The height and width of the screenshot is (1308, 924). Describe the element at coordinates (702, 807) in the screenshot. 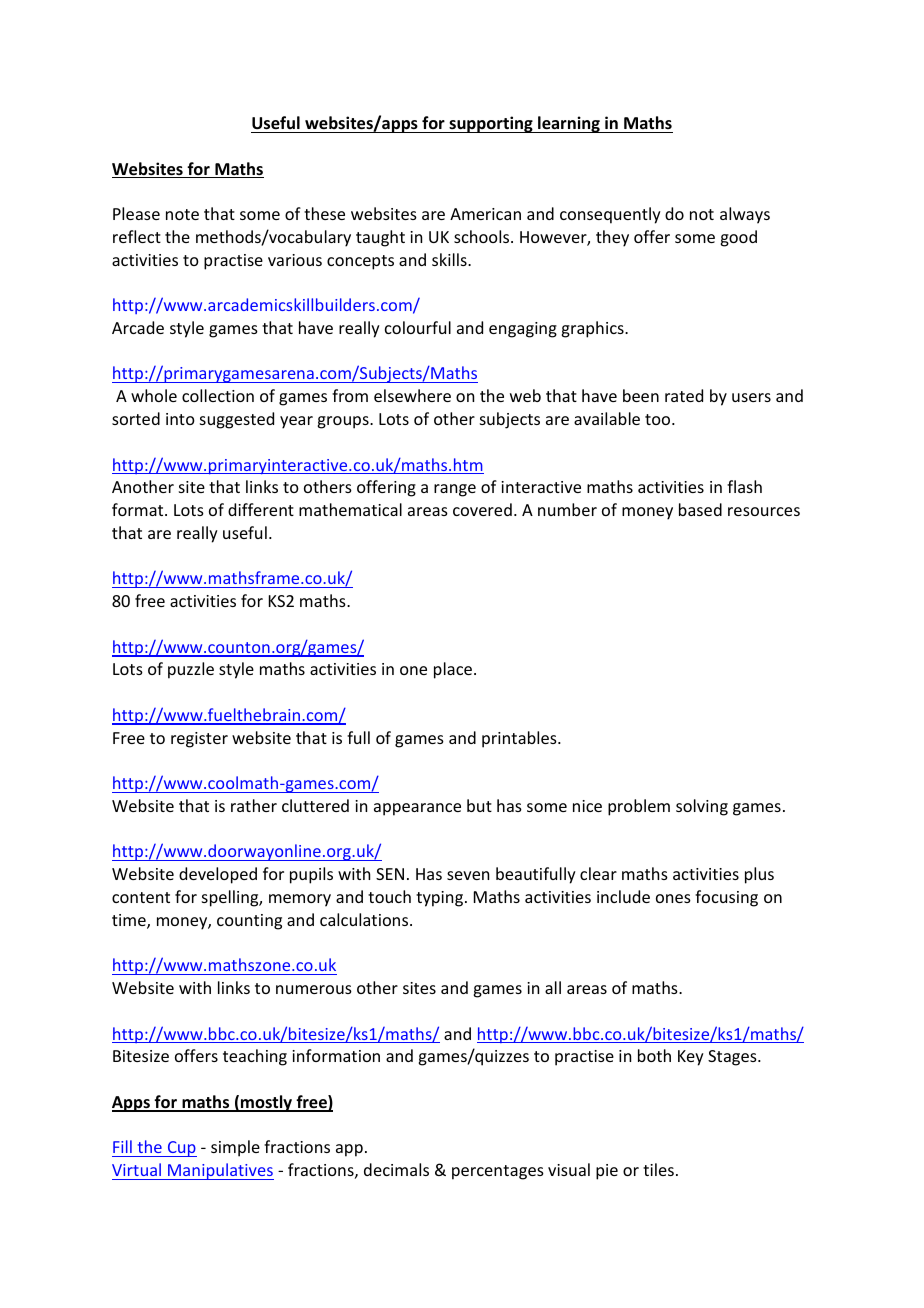

I see `solving` at that location.
